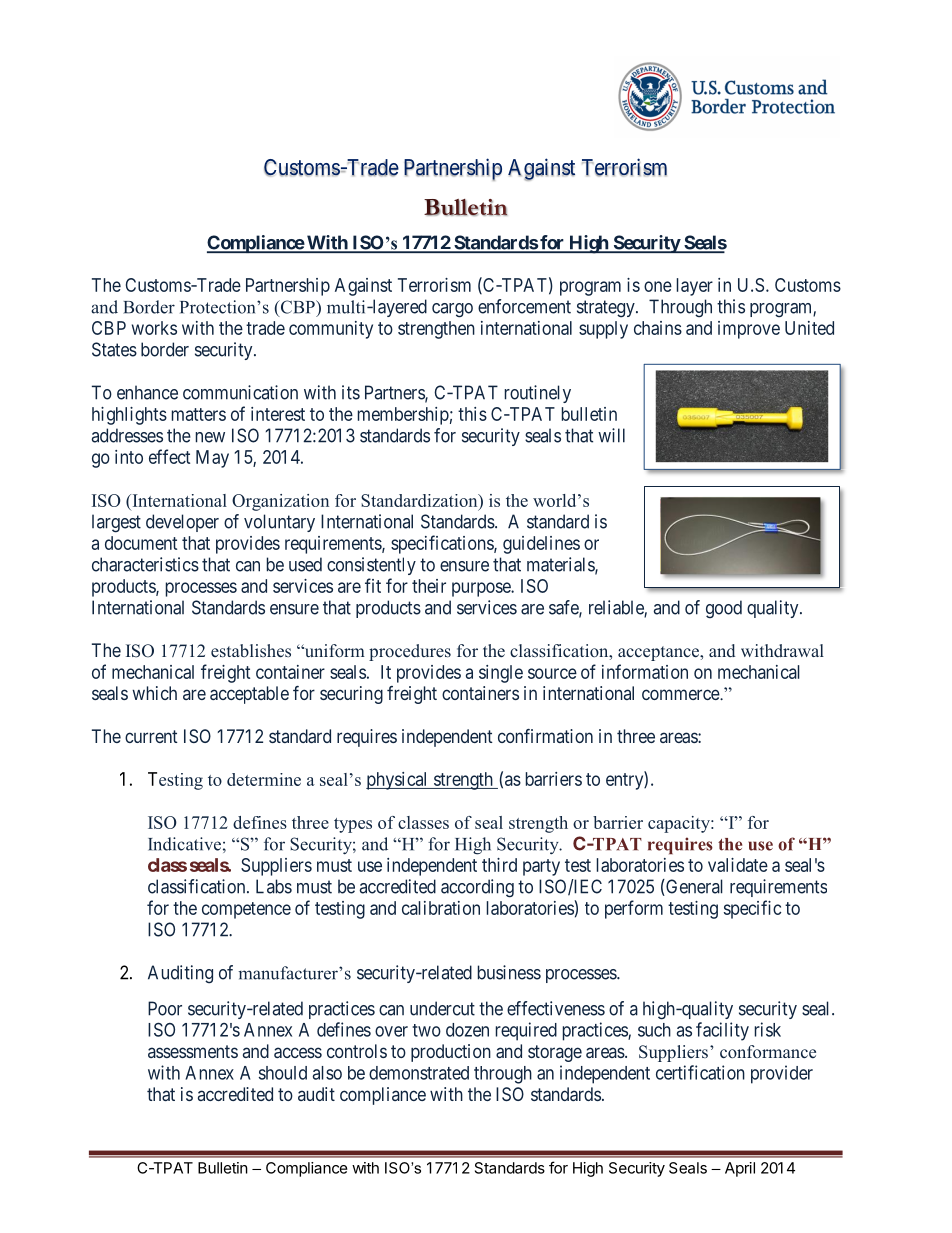 The height and width of the page is (1233, 952). What do you see at coordinates (182, 523) in the page?
I see `developer` at bounding box center [182, 523].
